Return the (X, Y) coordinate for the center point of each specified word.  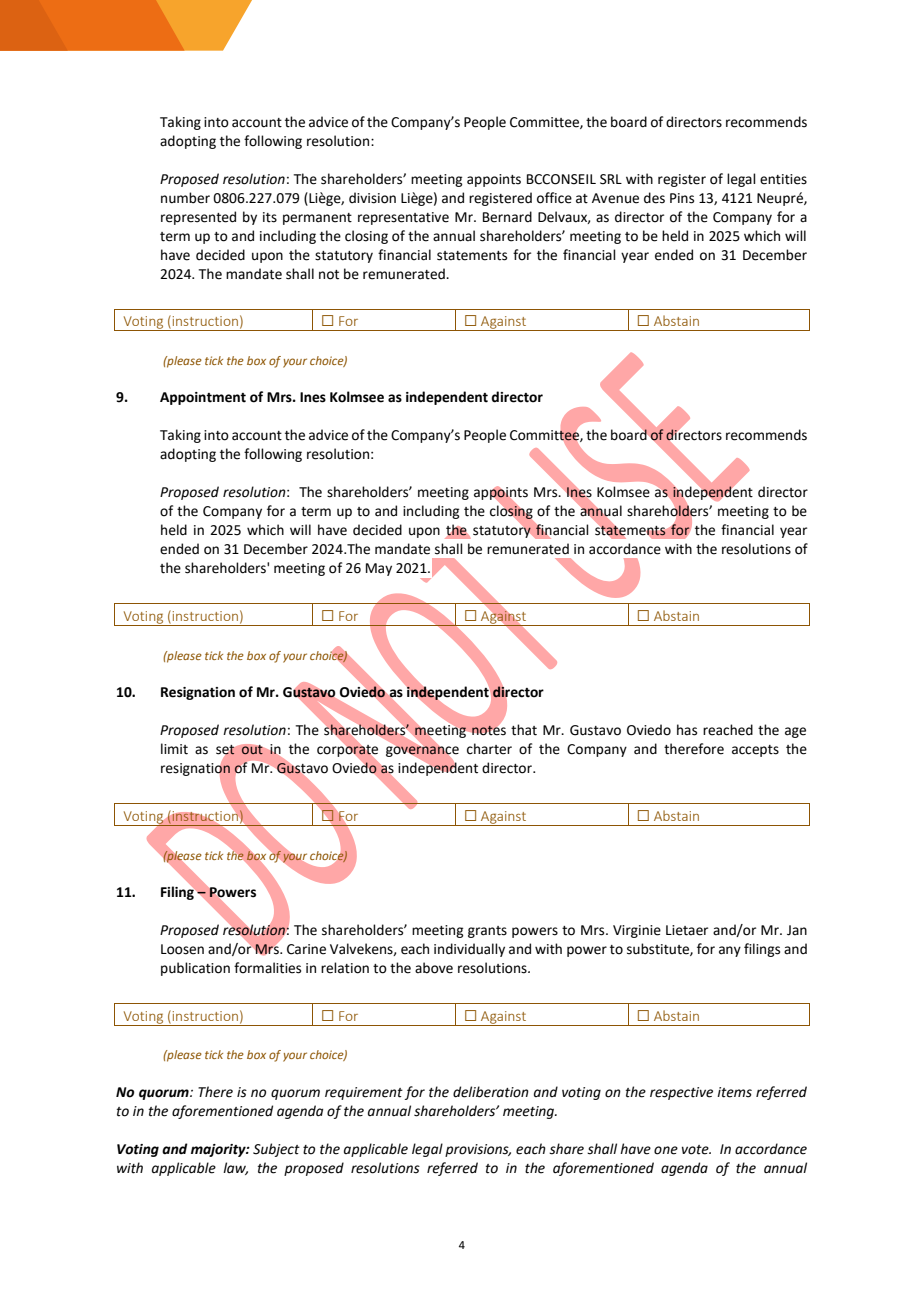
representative (403, 218)
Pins (682, 198)
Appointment (203, 398)
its (270, 217)
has (687, 730)
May (379, 569)
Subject (276, 1150)
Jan (797, 930)
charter (489, 749)
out (252, 750)
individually (469, 950)
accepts (755, 751)
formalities (267, 968)
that (524, 730)
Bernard (507, 217)
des (654, 198)
